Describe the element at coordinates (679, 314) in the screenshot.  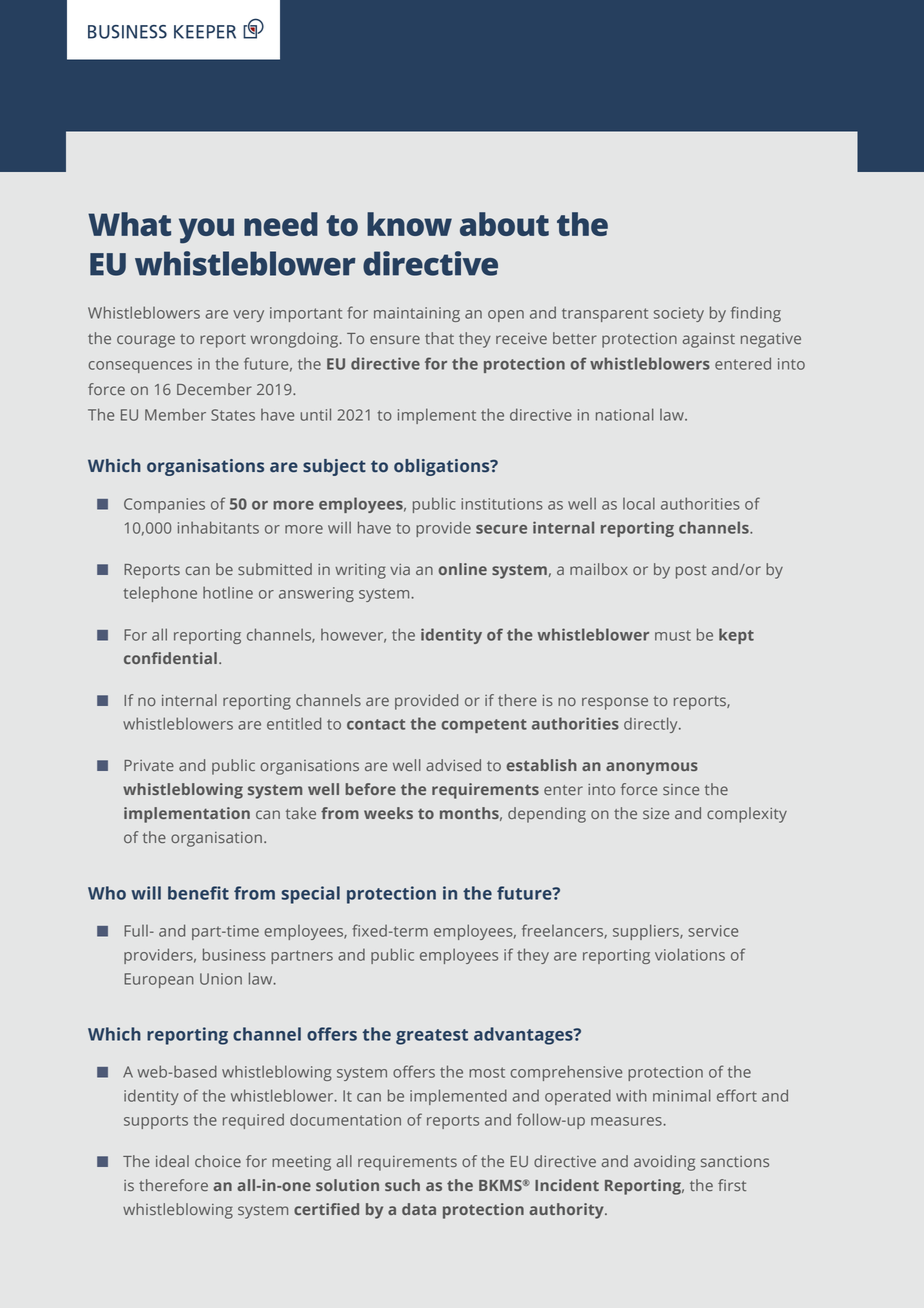
I see `society` at that location.
